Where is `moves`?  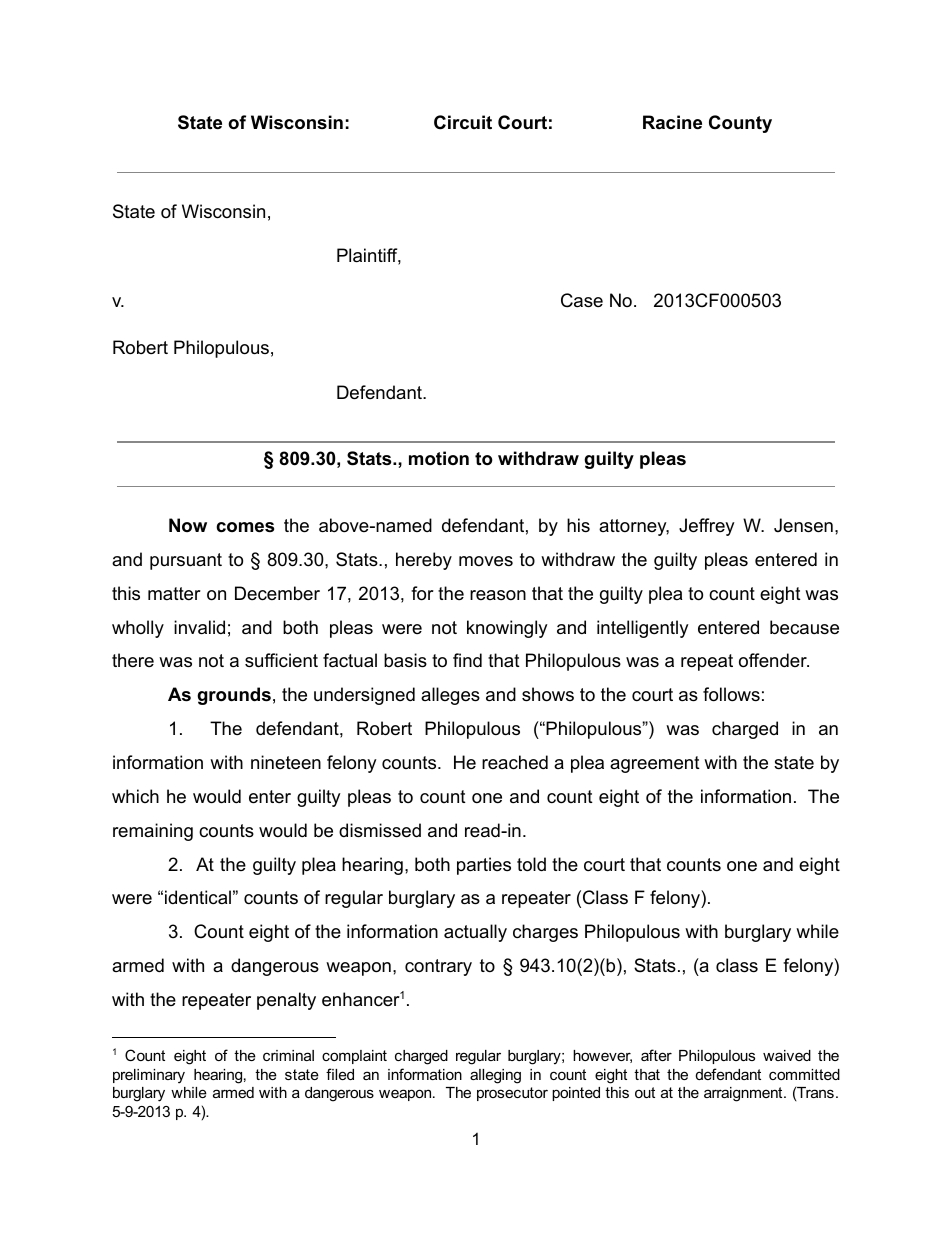 moves is located at coordinates (486, 561).
